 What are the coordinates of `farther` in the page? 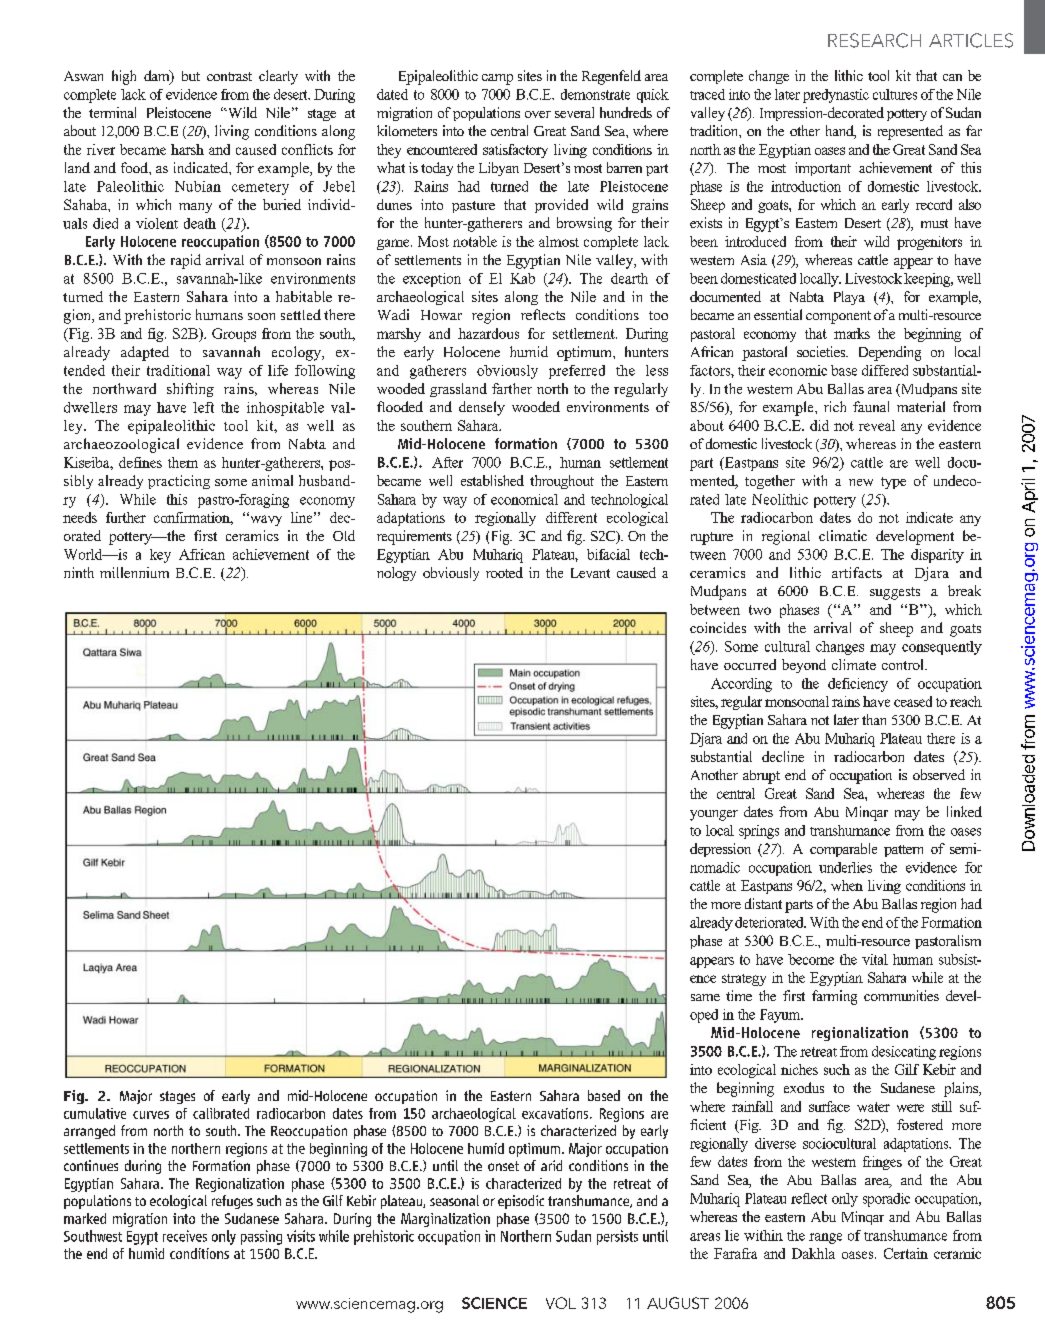 It's located at (512, 388).
